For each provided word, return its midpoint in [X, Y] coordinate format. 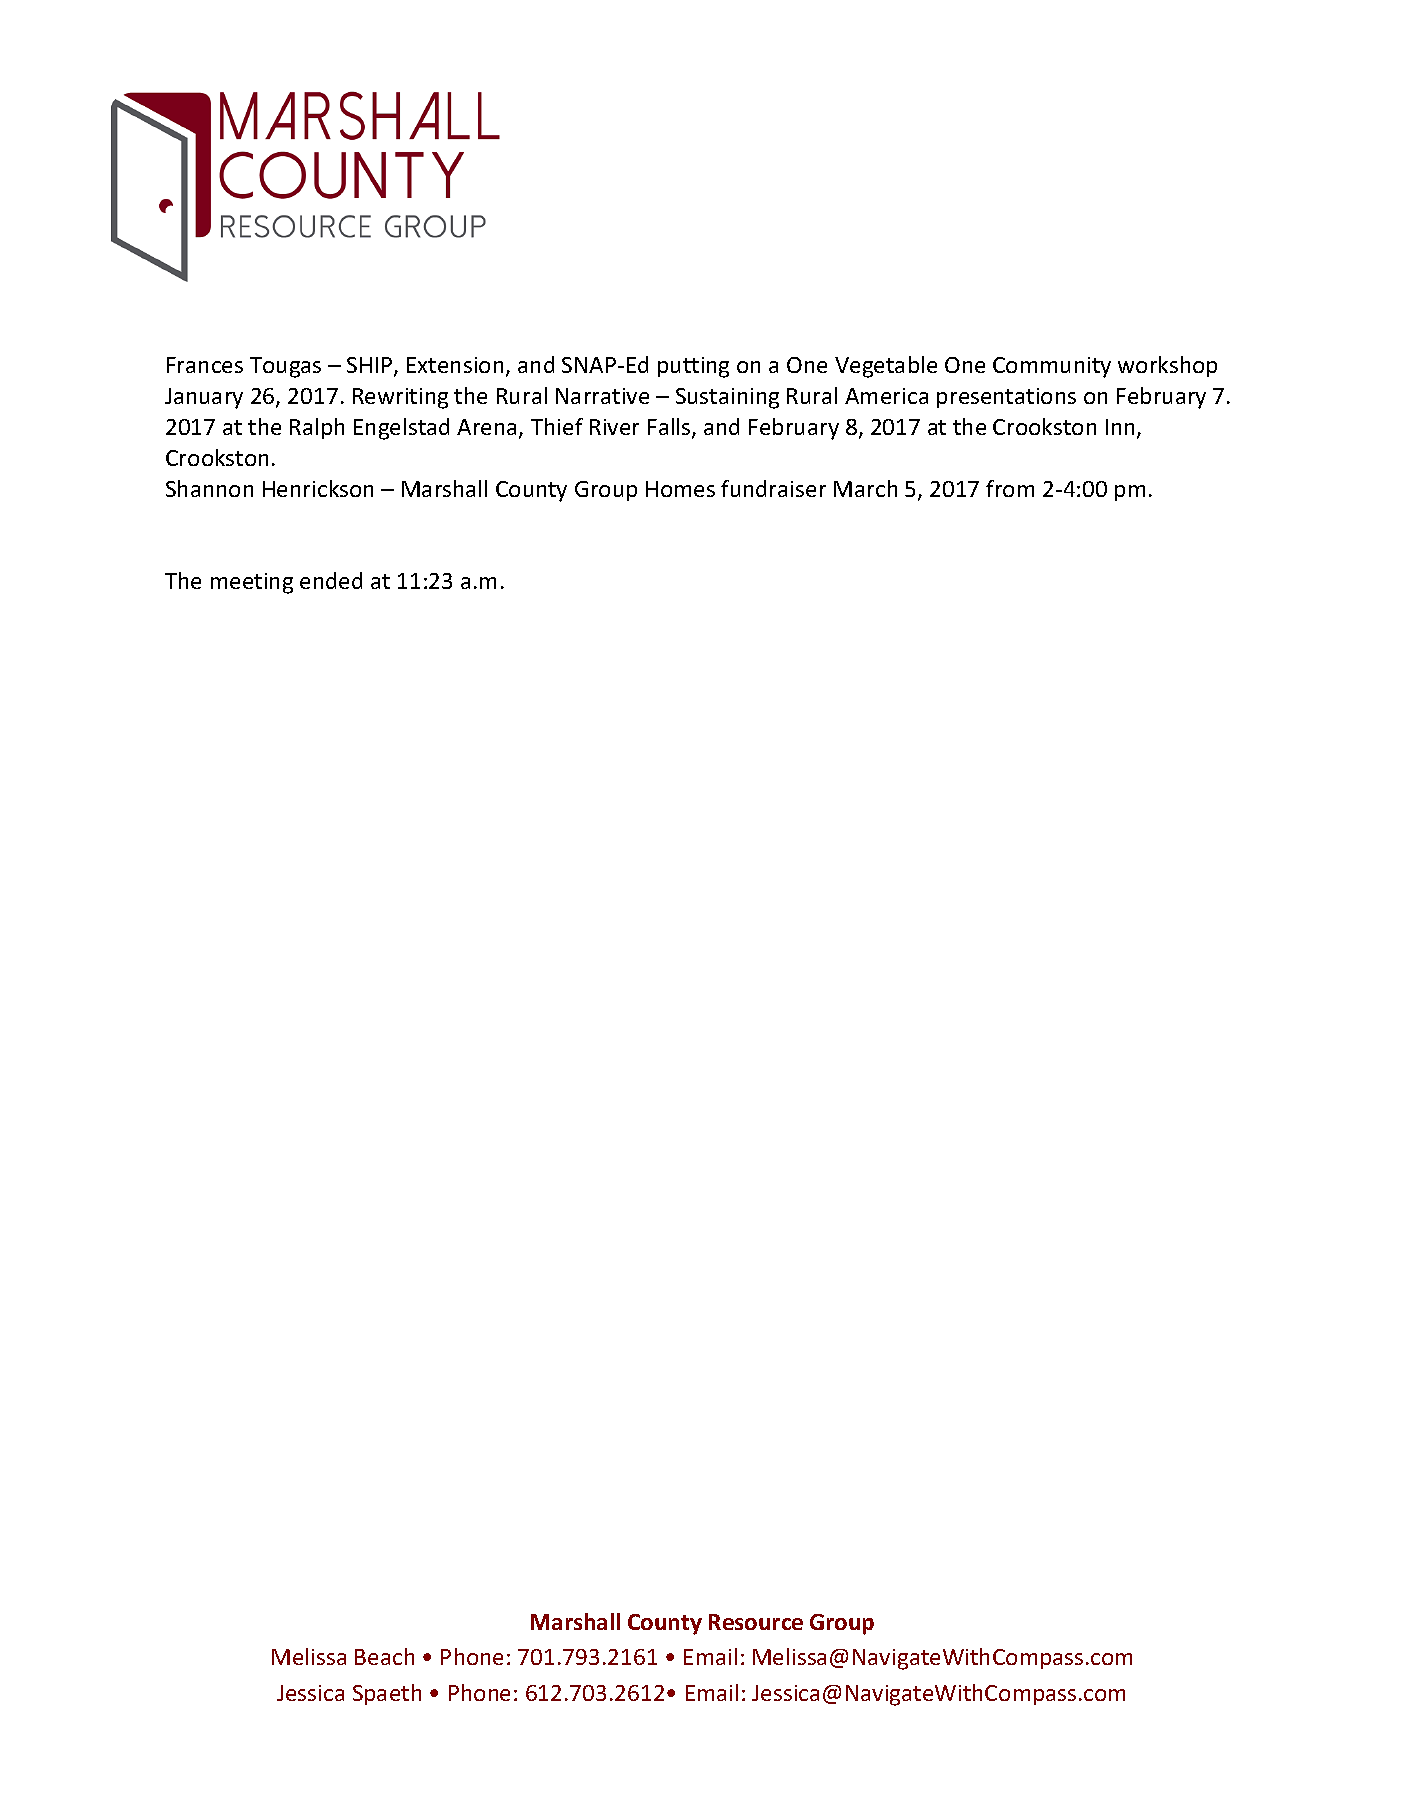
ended [331, 580]
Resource [756, 1622]
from [1010, 488]
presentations [1006, 398]
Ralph [317, 428]
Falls [670, 428]
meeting [252, 583]
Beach [384, 1656]
